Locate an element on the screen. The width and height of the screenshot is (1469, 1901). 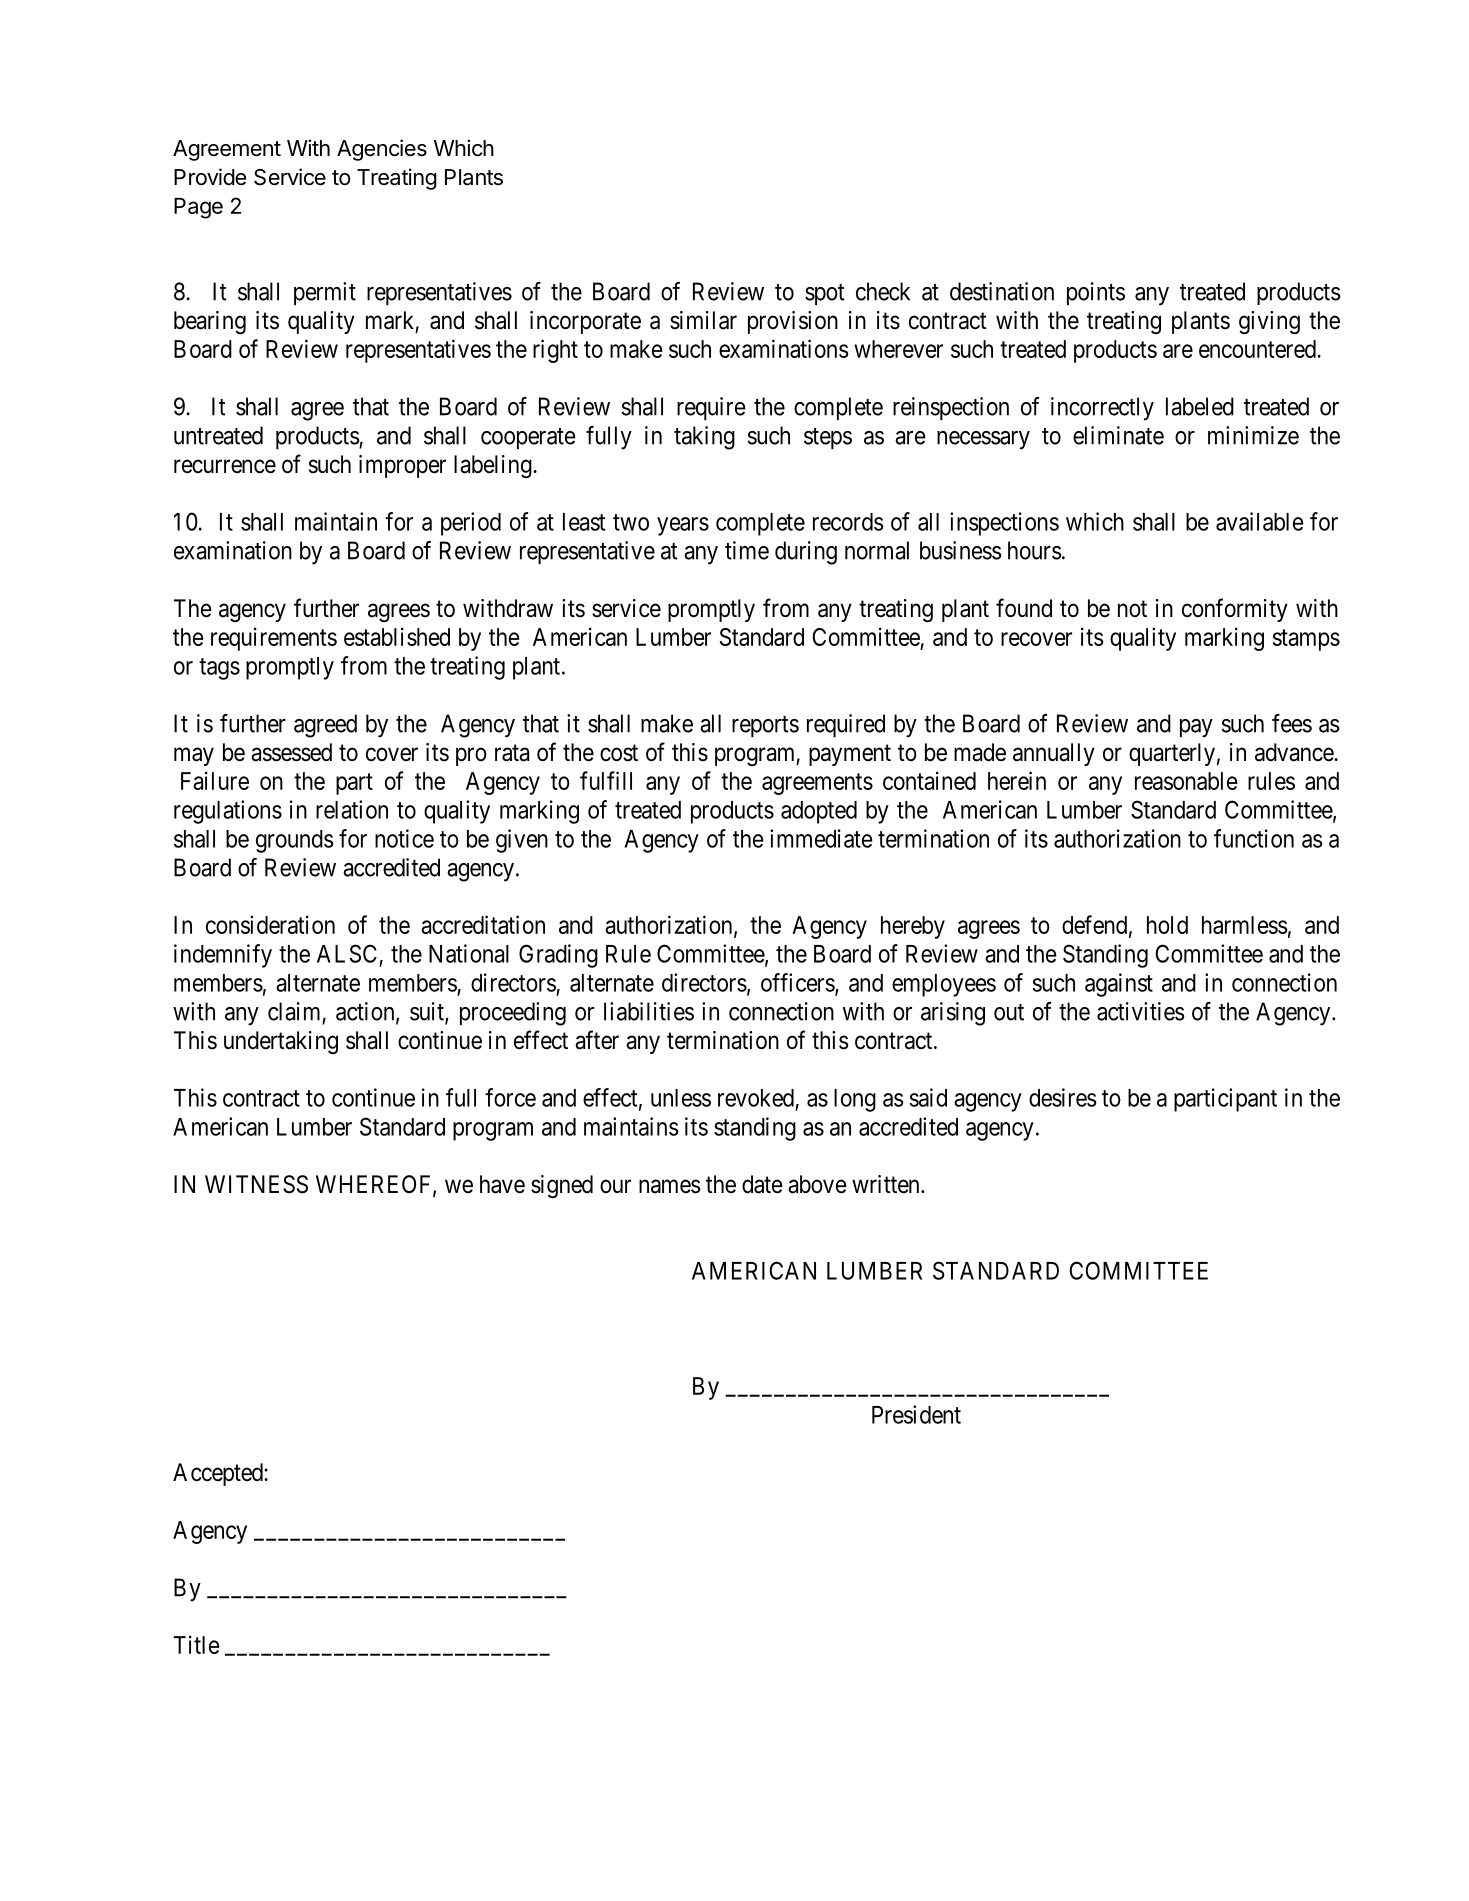
President is located at coordinates (916, 1414).
